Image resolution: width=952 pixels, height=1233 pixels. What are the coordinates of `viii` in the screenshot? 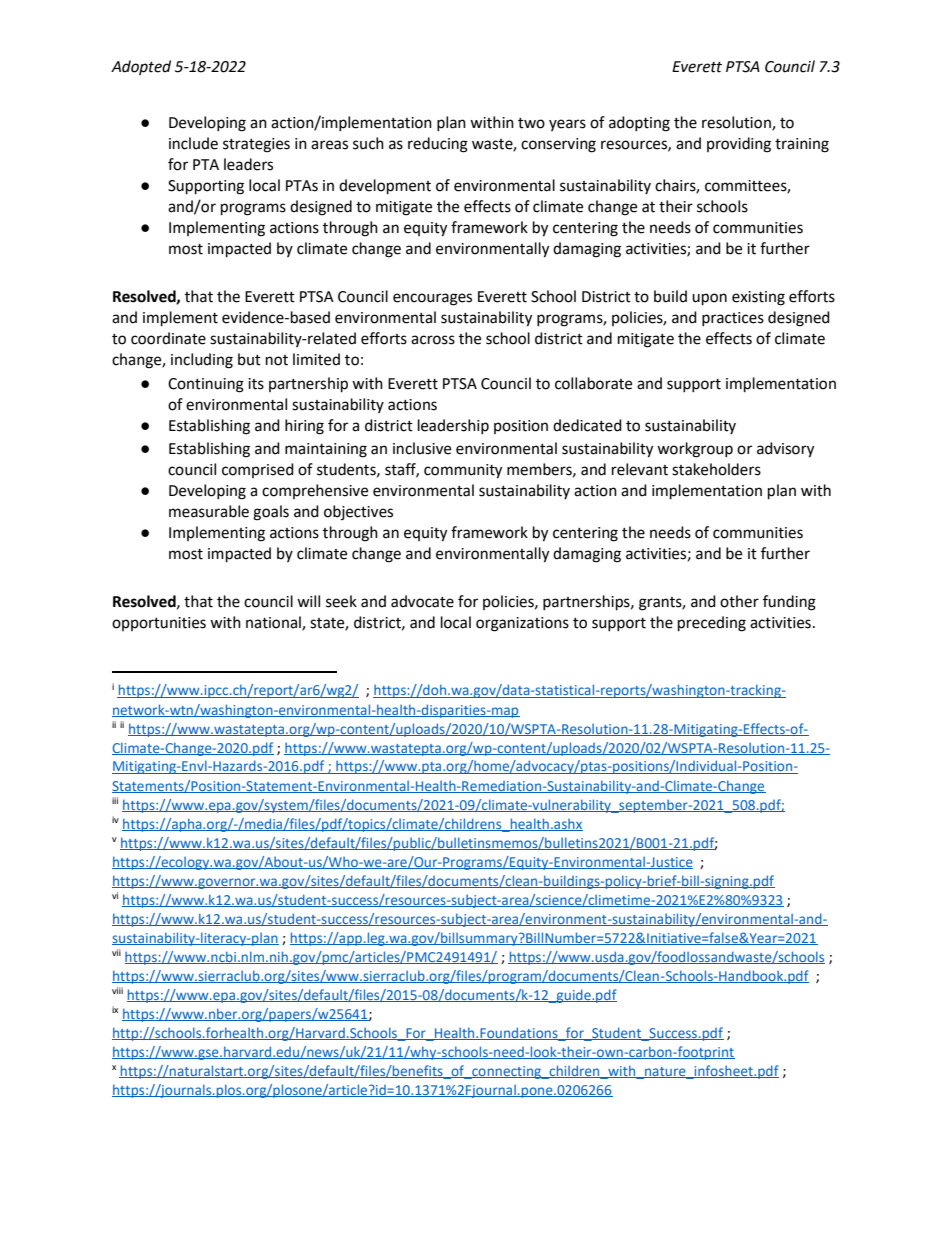 It's located at (117, 990).
